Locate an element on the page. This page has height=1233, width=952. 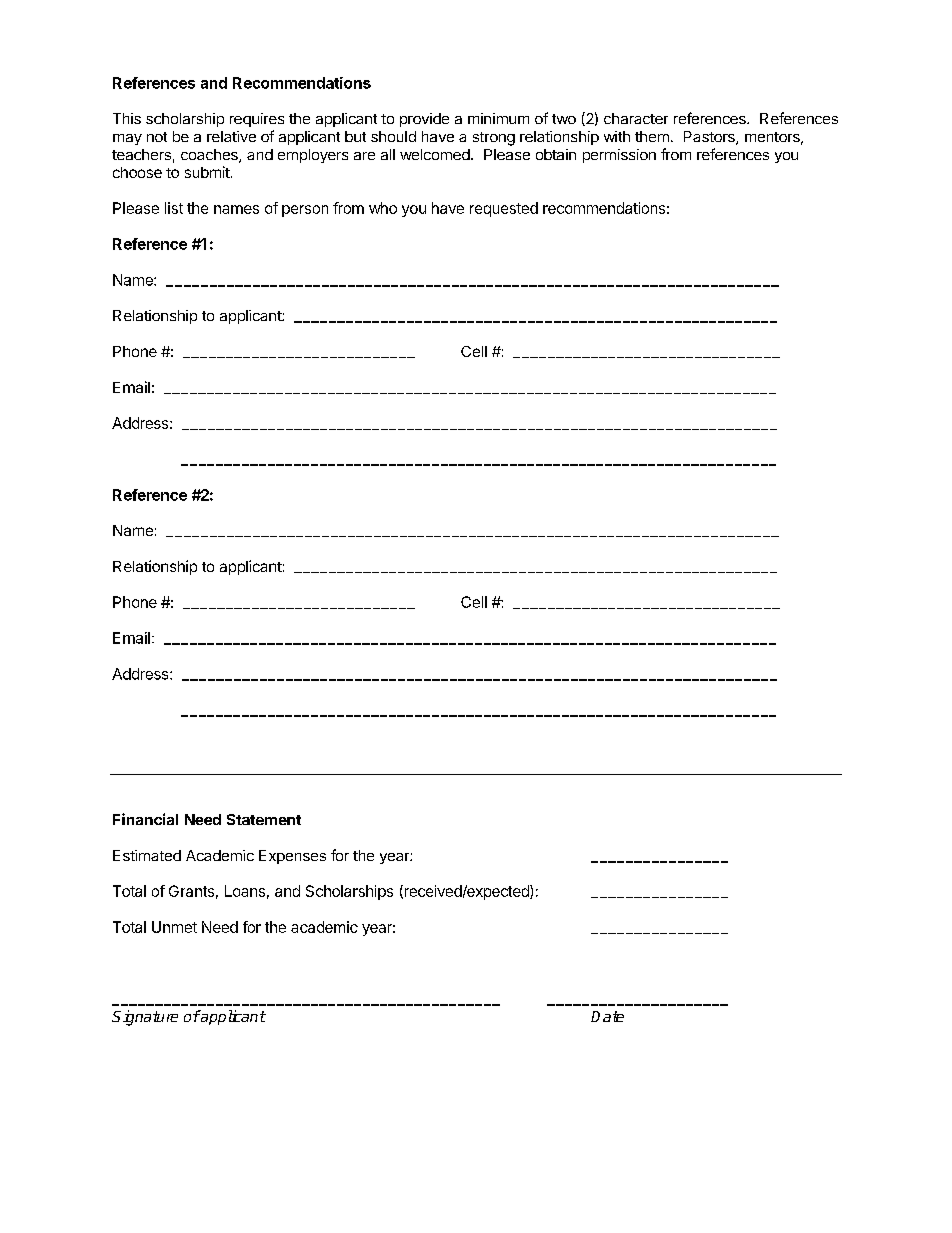
who is located at coordinates (383, 208).
